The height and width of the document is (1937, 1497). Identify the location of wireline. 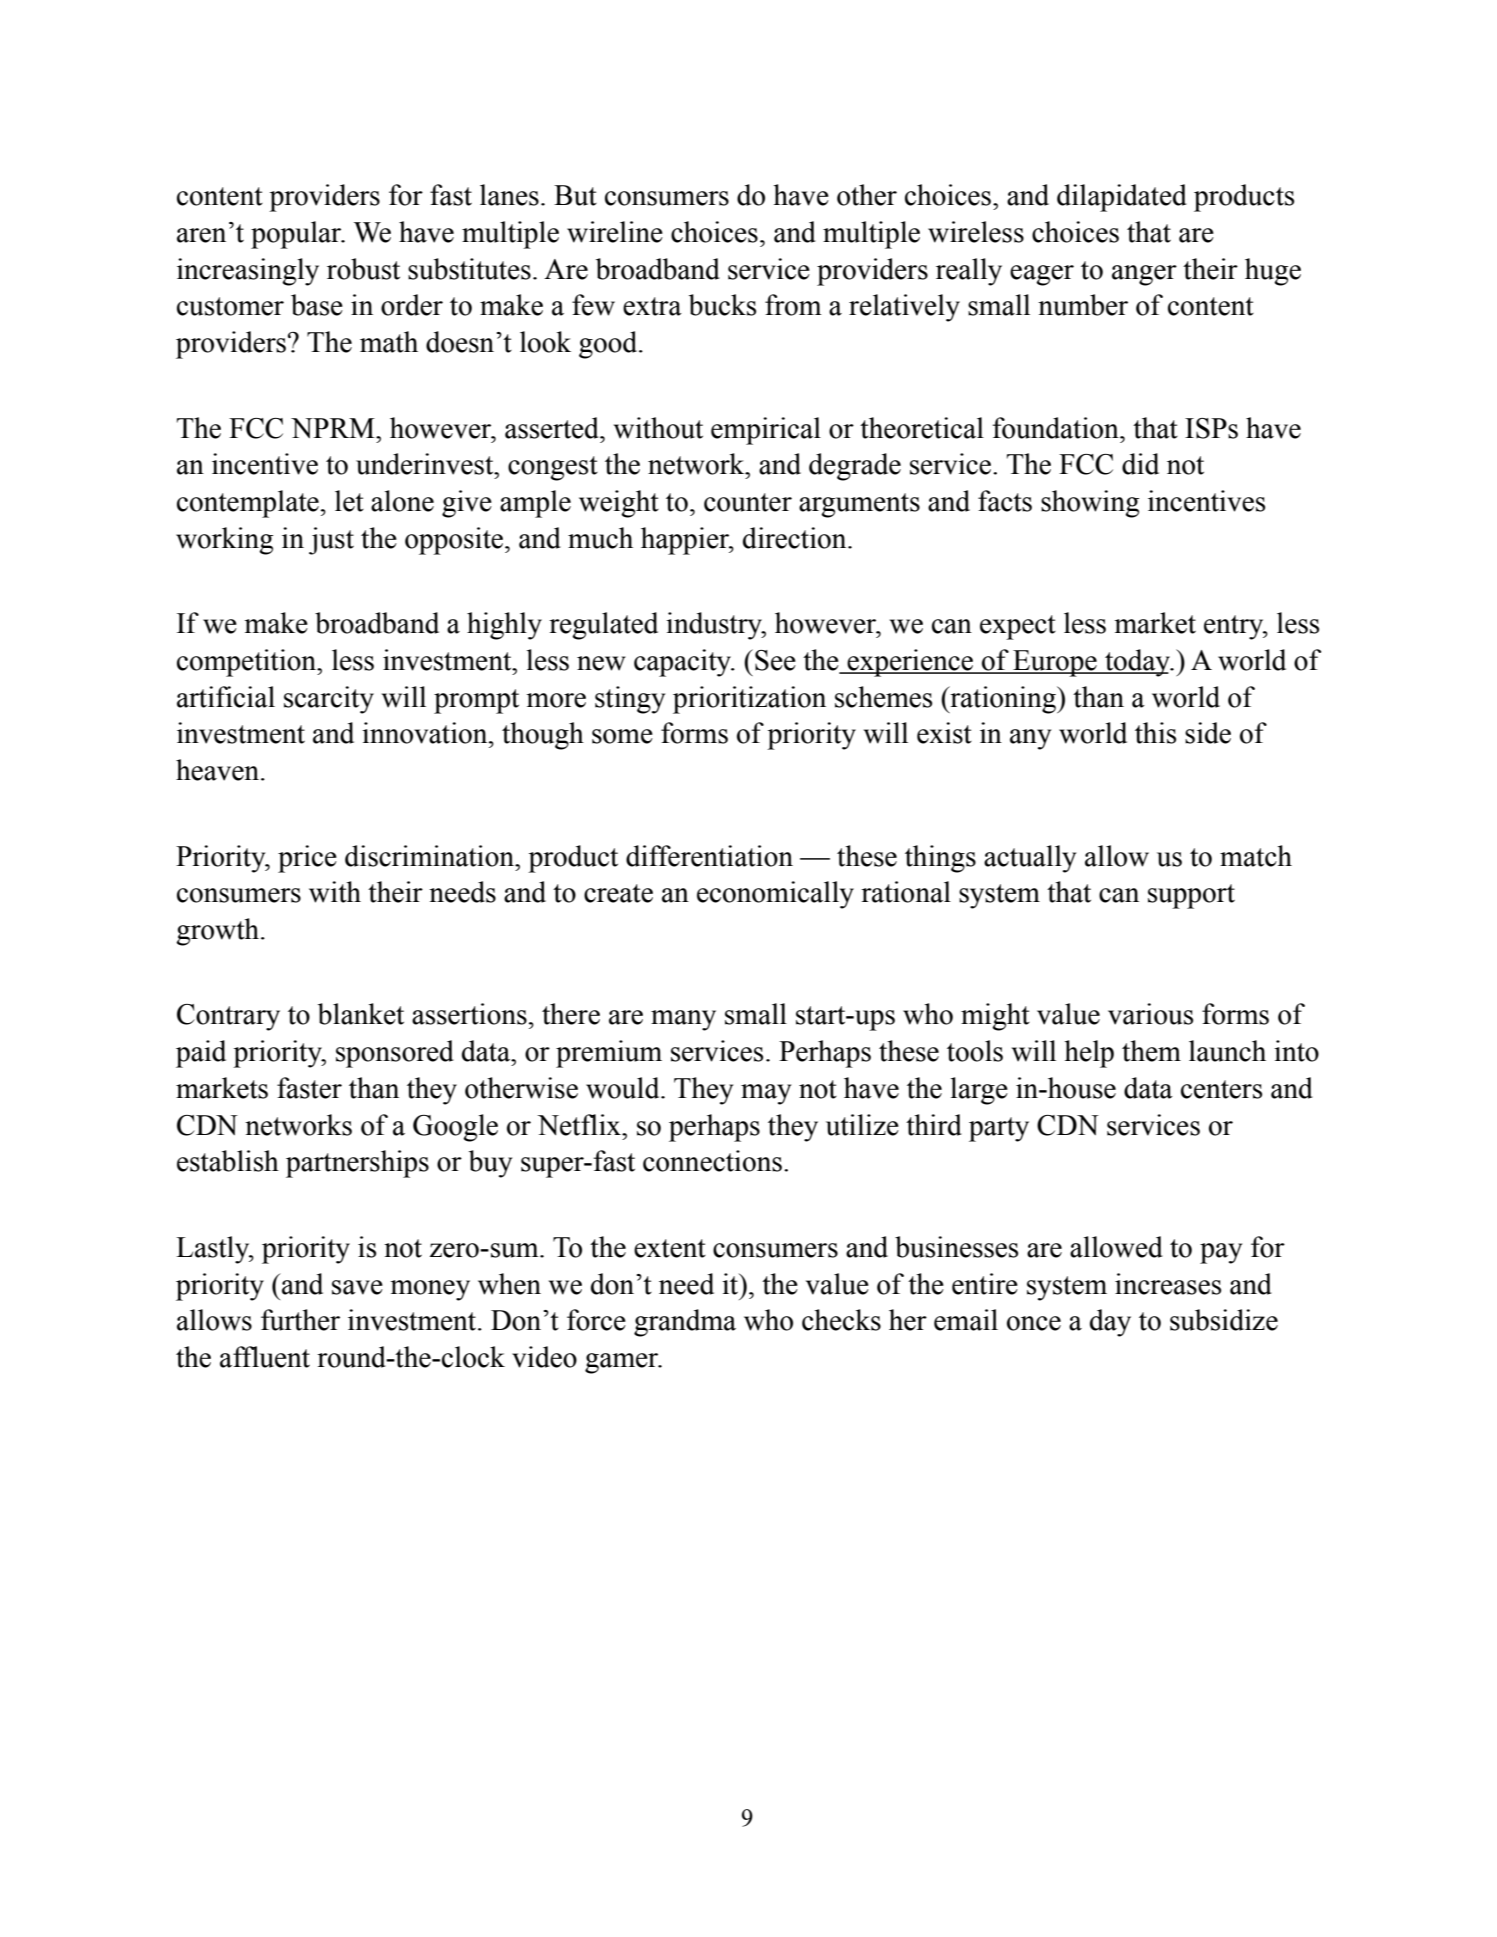
(615, 232).
